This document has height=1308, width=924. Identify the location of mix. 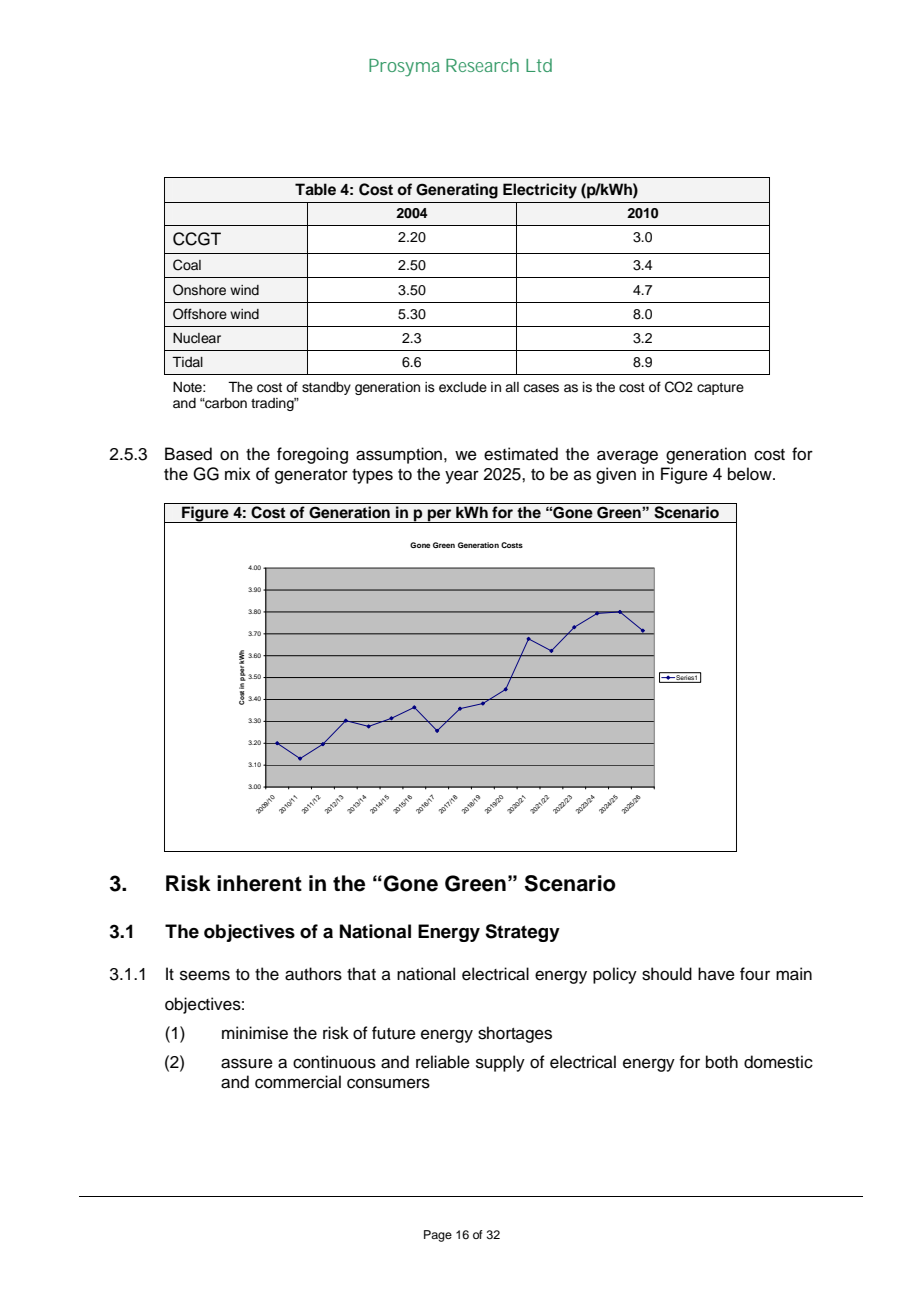
(238, 473).
